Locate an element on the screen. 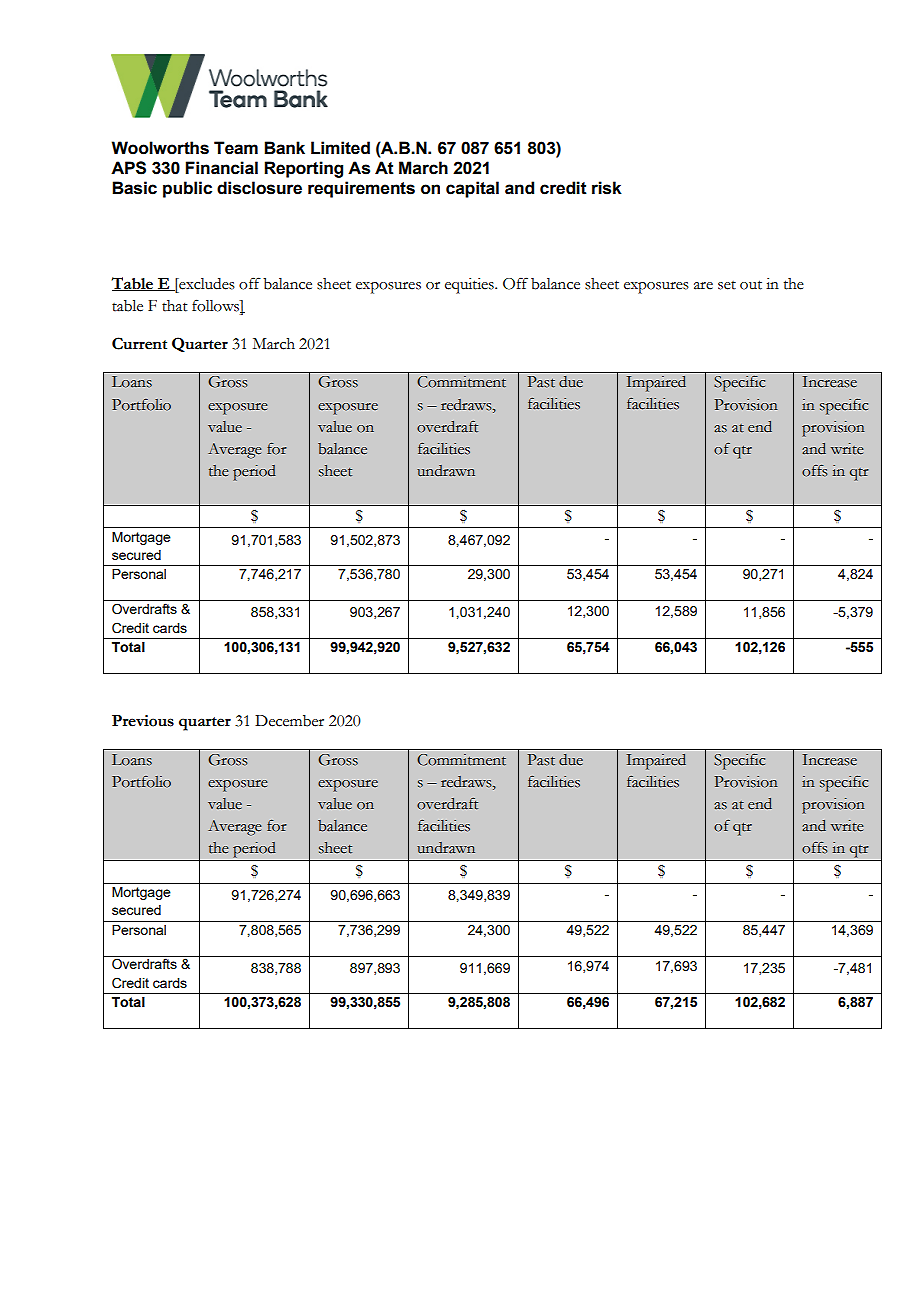 Image resolution: width=924 pixels, height=1308 pixels. December is located at coordinates (289, 721).
